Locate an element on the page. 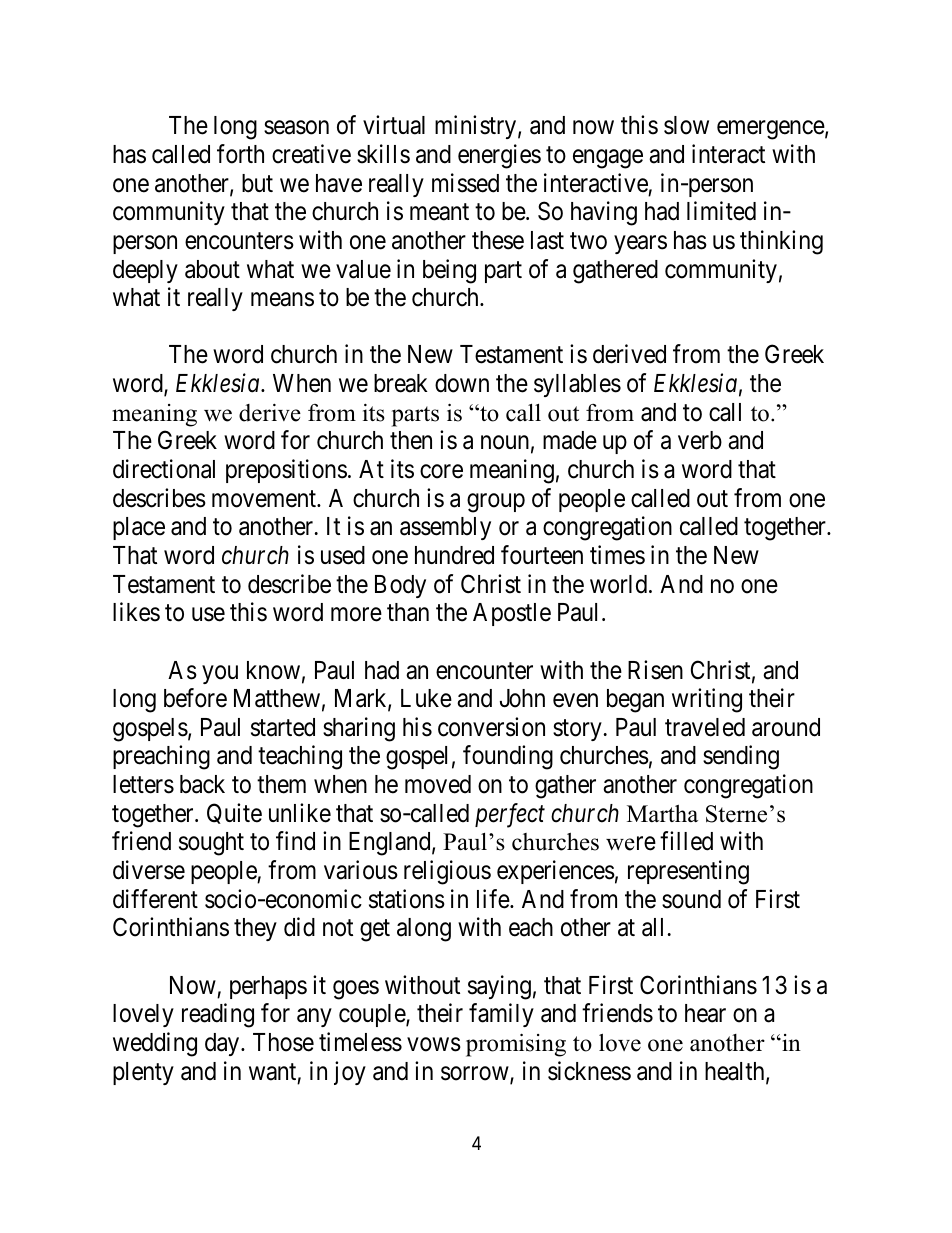 The height and width of the page is (1233, 952). day is located at coordinates (223, 1044).
